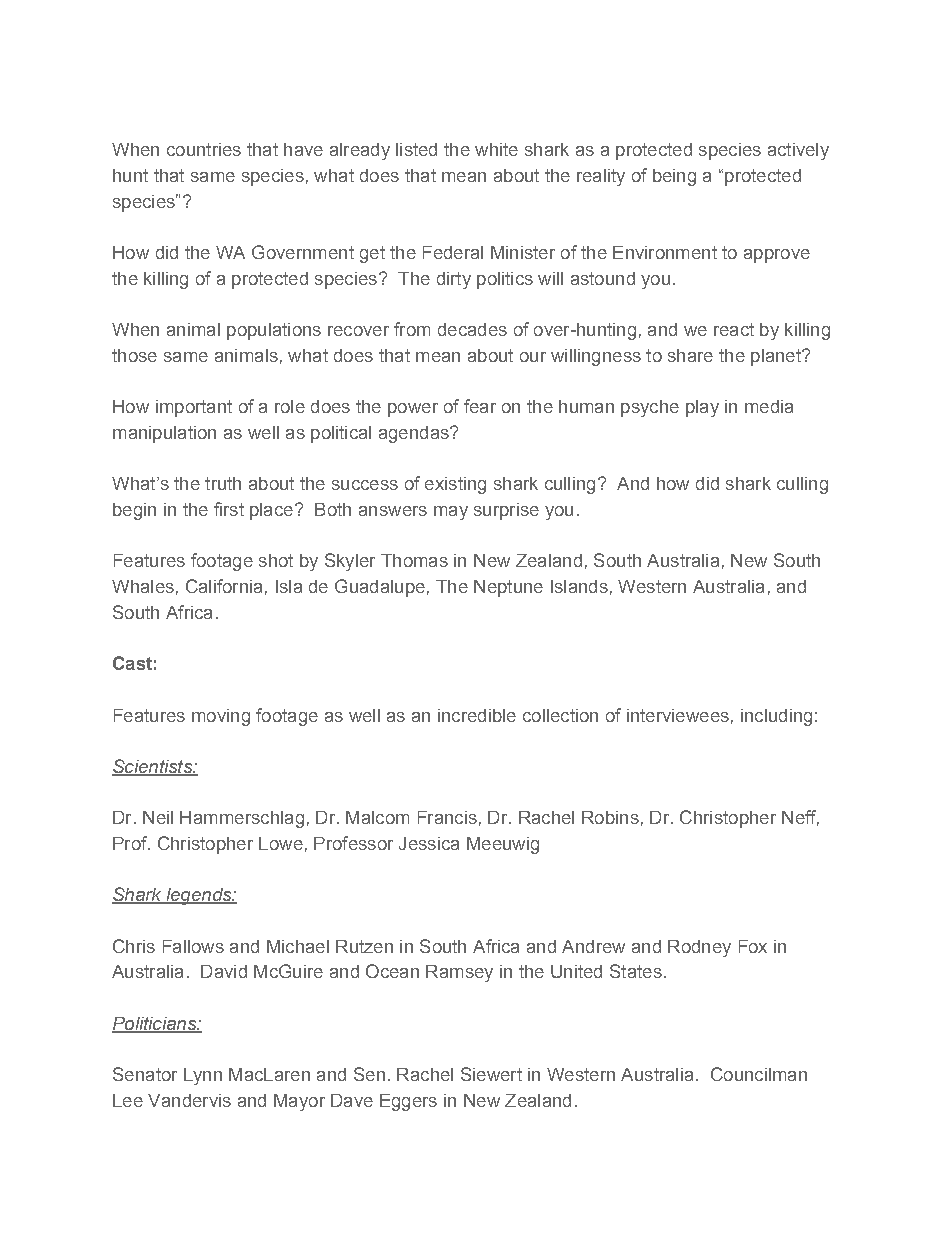  I want to click on Lynn, so click(203, 1076).
